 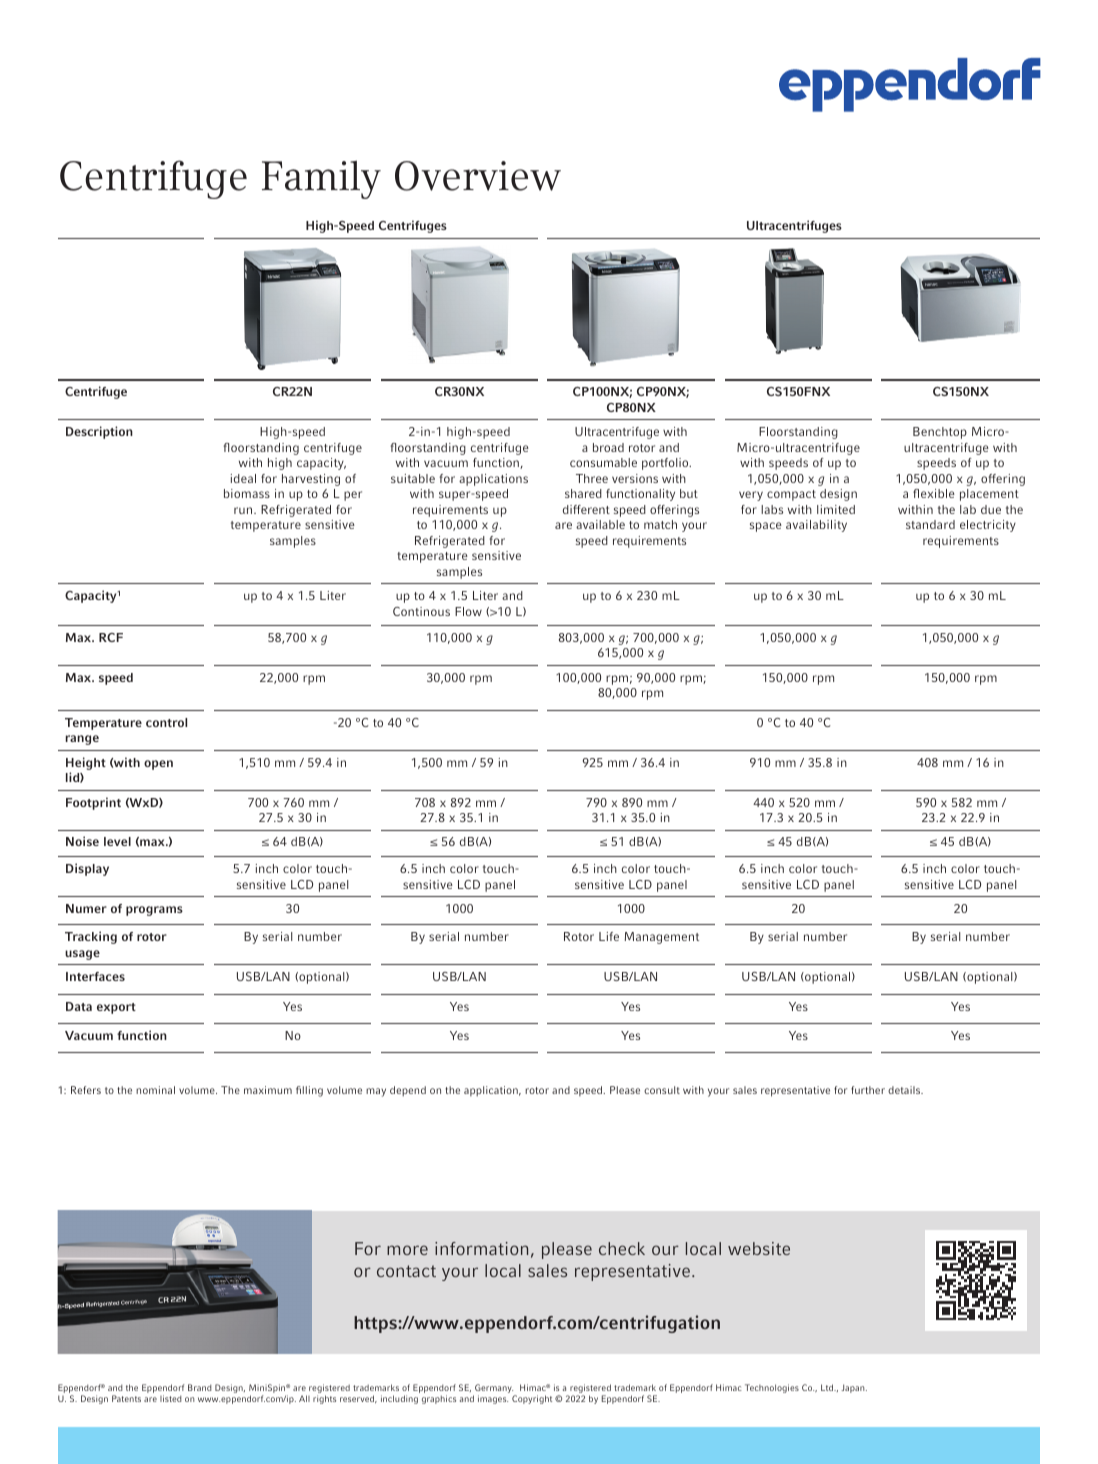 I want to click on Brand, so click(x=200, y=1387).
